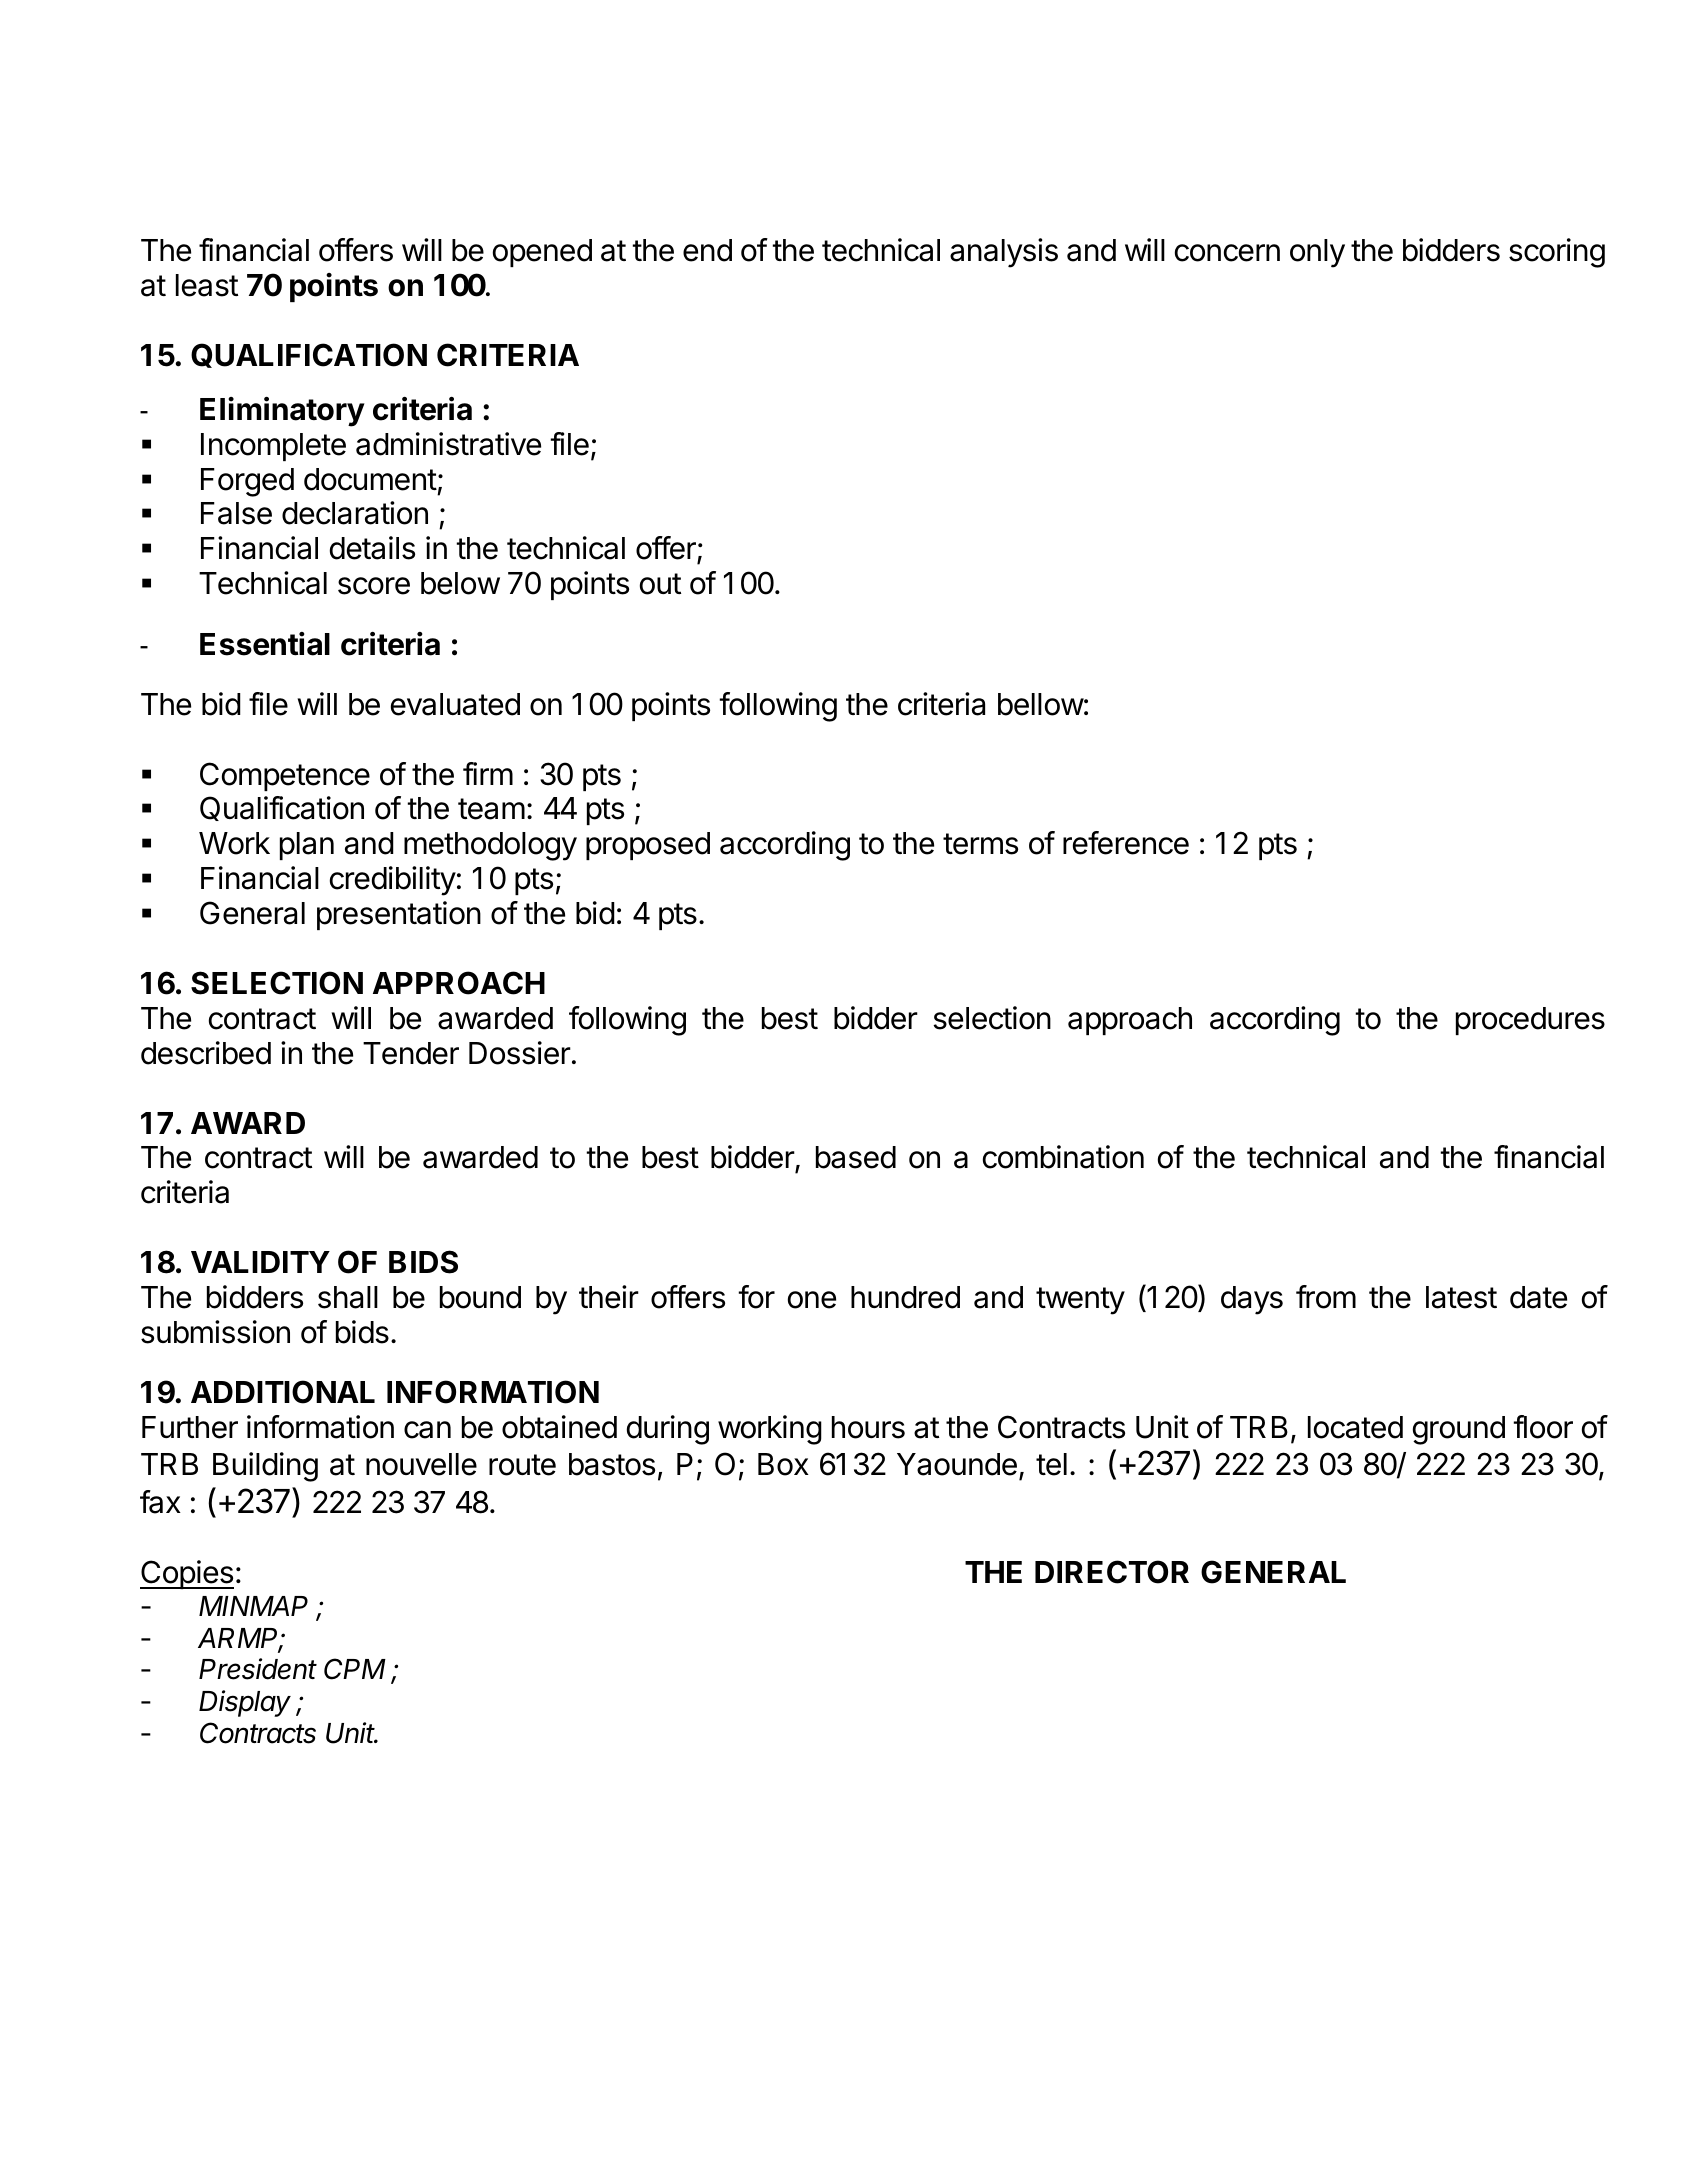 The image size is (1687, 2183). I want to click on reference, so click(1126, 843).
